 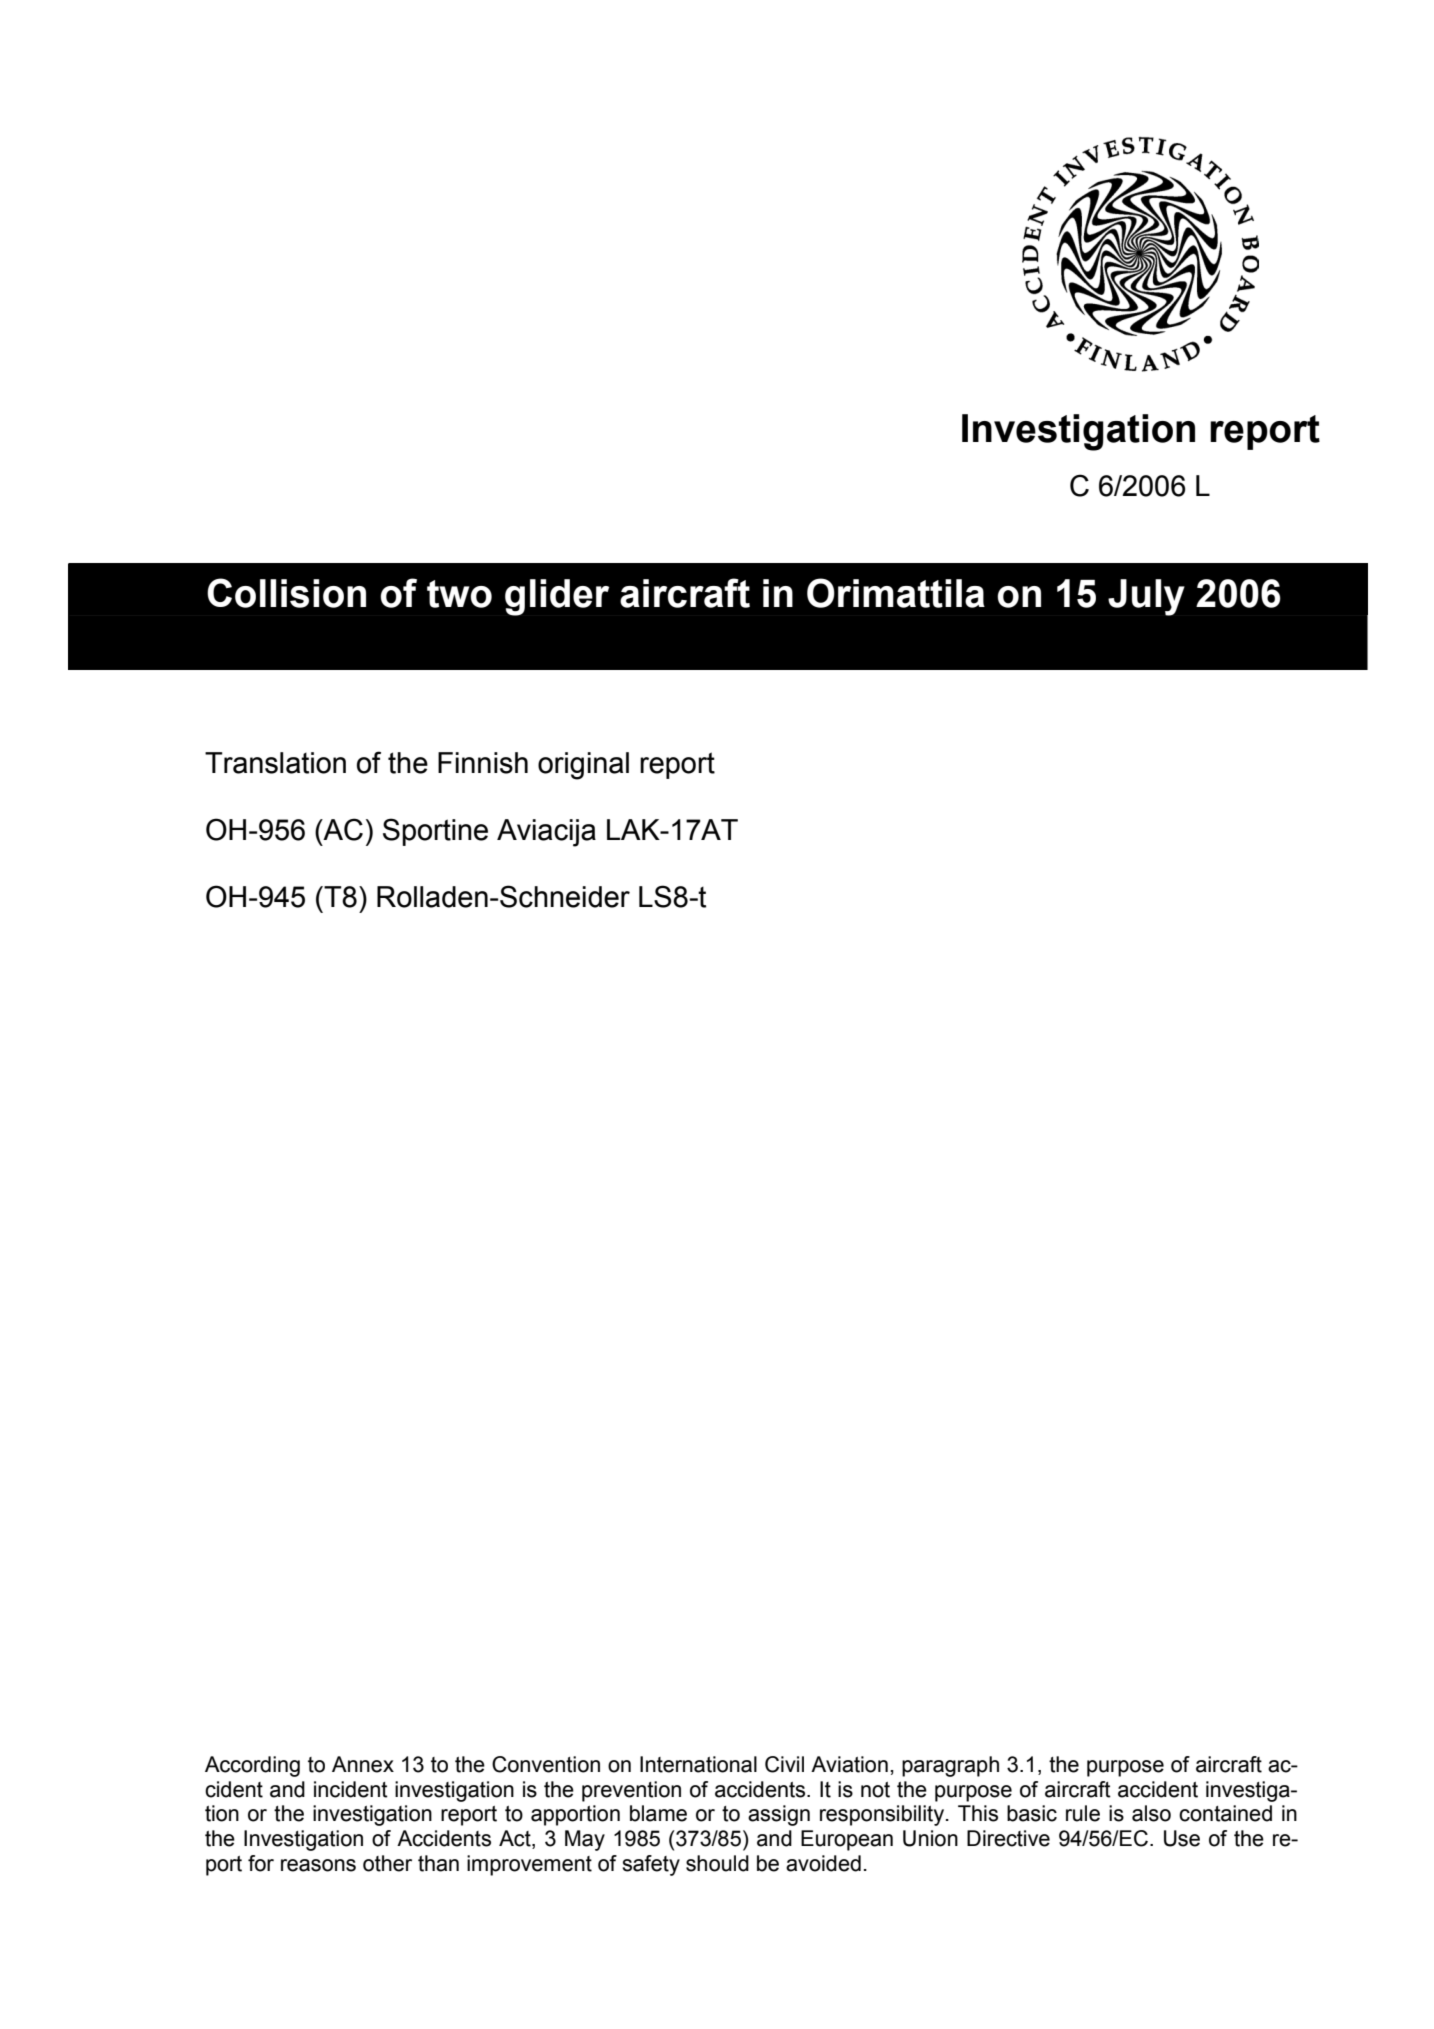 I want to click on Collision, so click(x=286, y=593).
